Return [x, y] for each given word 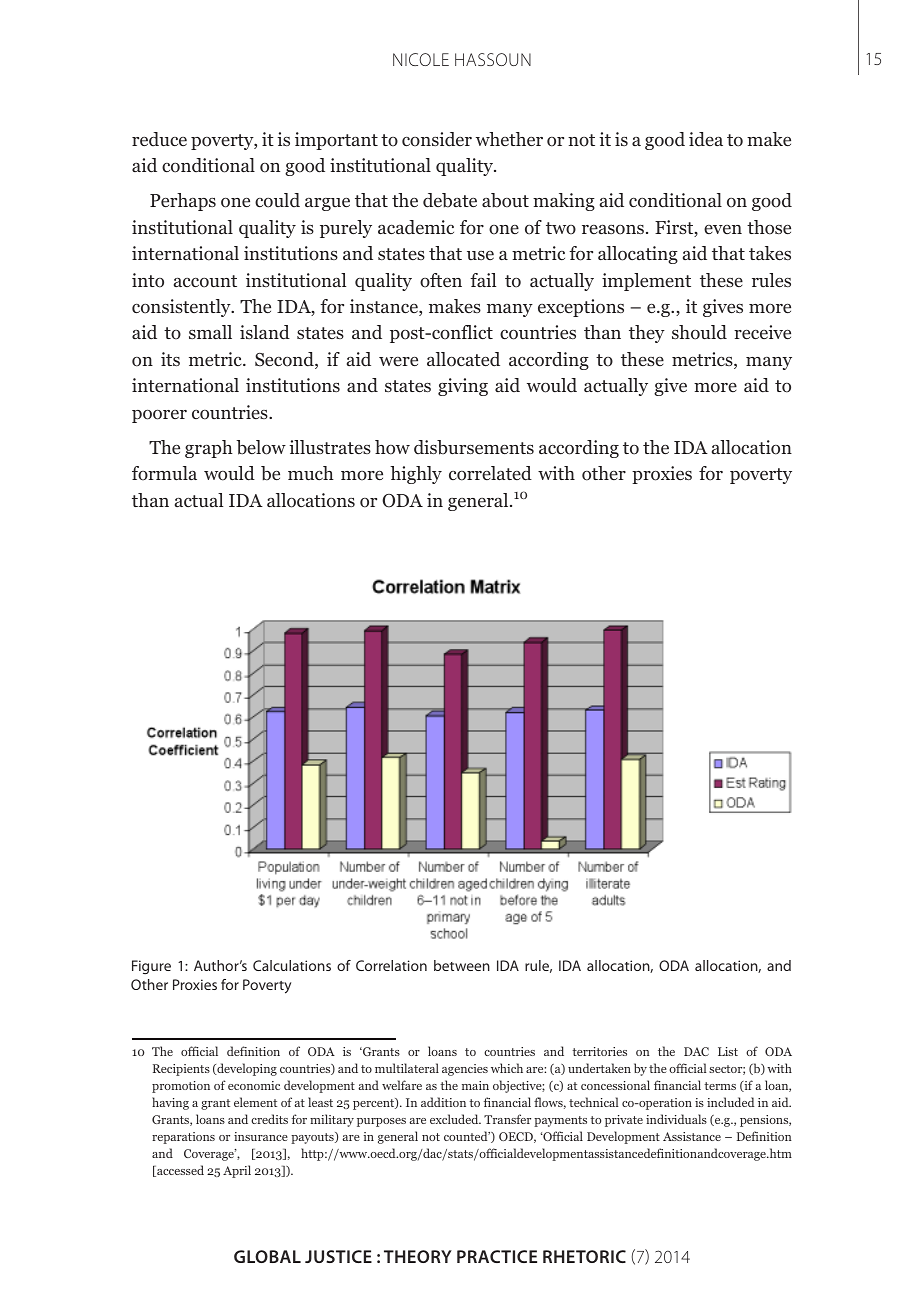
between [462, 965]
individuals [676, 1119]
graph [209, 449]
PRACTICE [497, 1256]
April [237, 1171]
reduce [159, 139]
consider [437, 139]
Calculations [292, 965]
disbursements [474, 447]
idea [706, 139]
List [728, 1051]
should [699, 332]
